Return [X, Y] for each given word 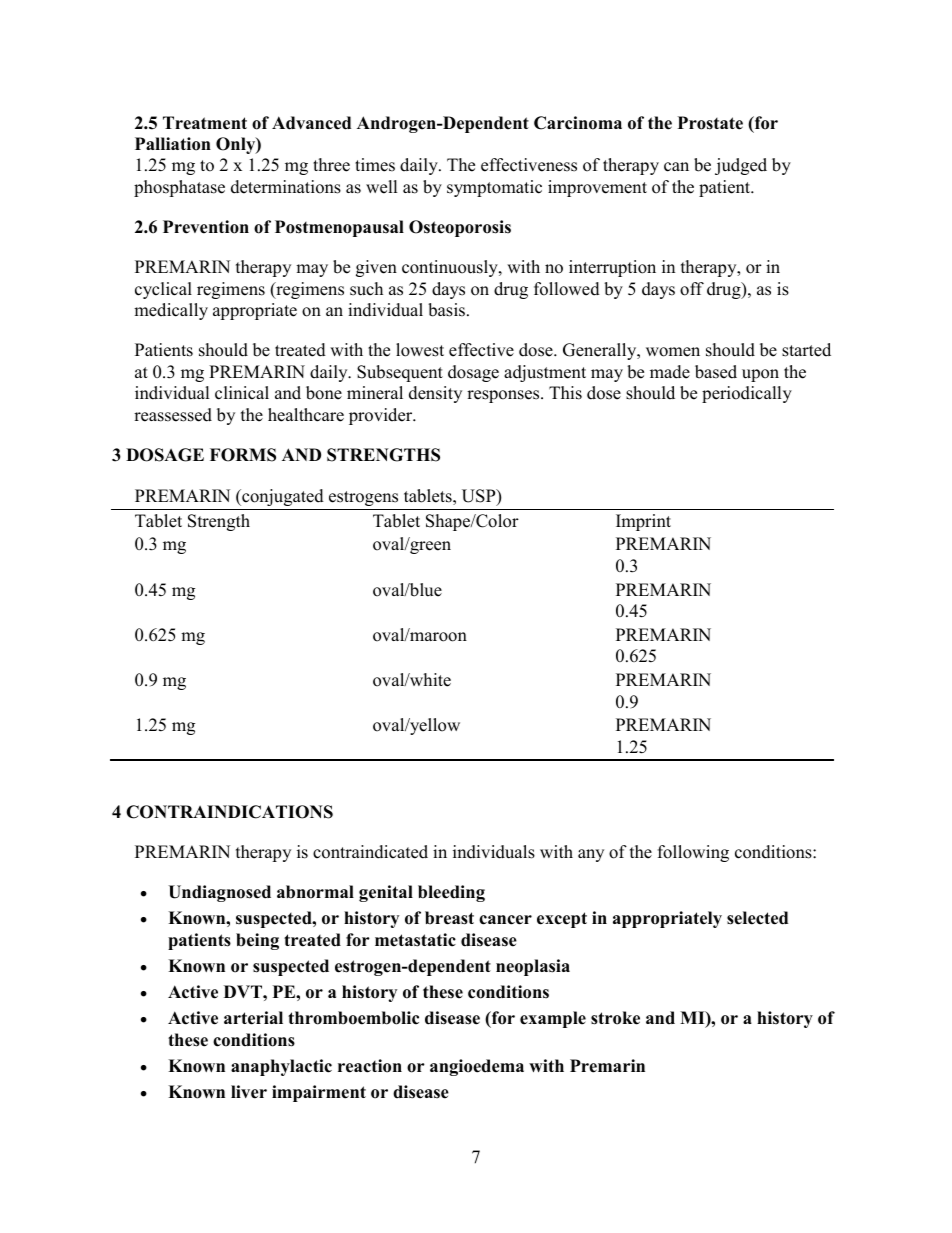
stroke [615, 1018]
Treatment [205, 123]
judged [741, 166]
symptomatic [494, 188]
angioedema [477, 1067]
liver [249, 1092]
